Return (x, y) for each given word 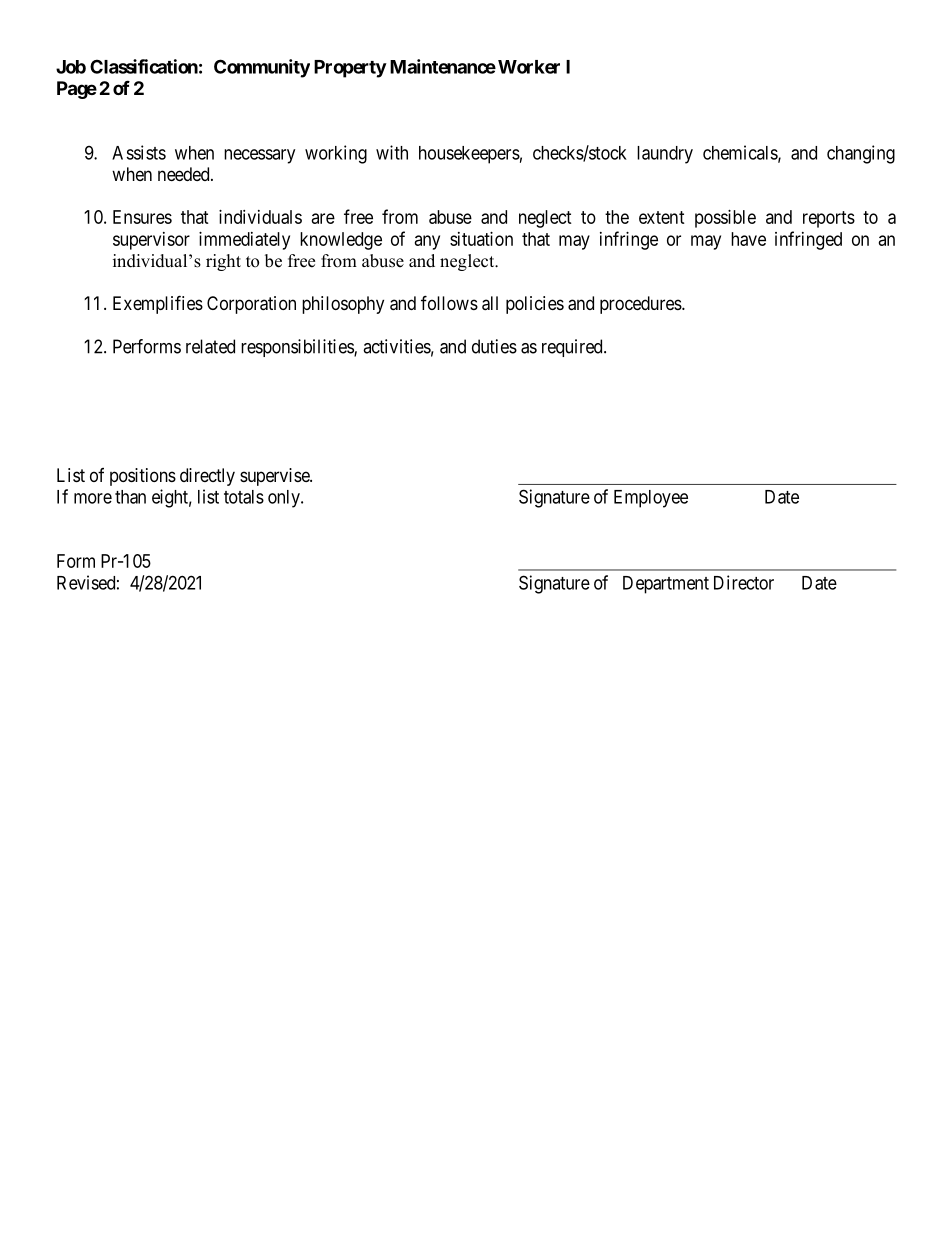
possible (725, 219)
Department (666, 585)
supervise (275, 477)
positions (143, 477)
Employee (651, 499)
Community (262, 68)
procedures (641, 305)
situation (481, 239)
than (130, 497)
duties (494, 346)
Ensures (142, 217)
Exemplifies (158, 304)
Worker (529, 67)
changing (861, 154)
